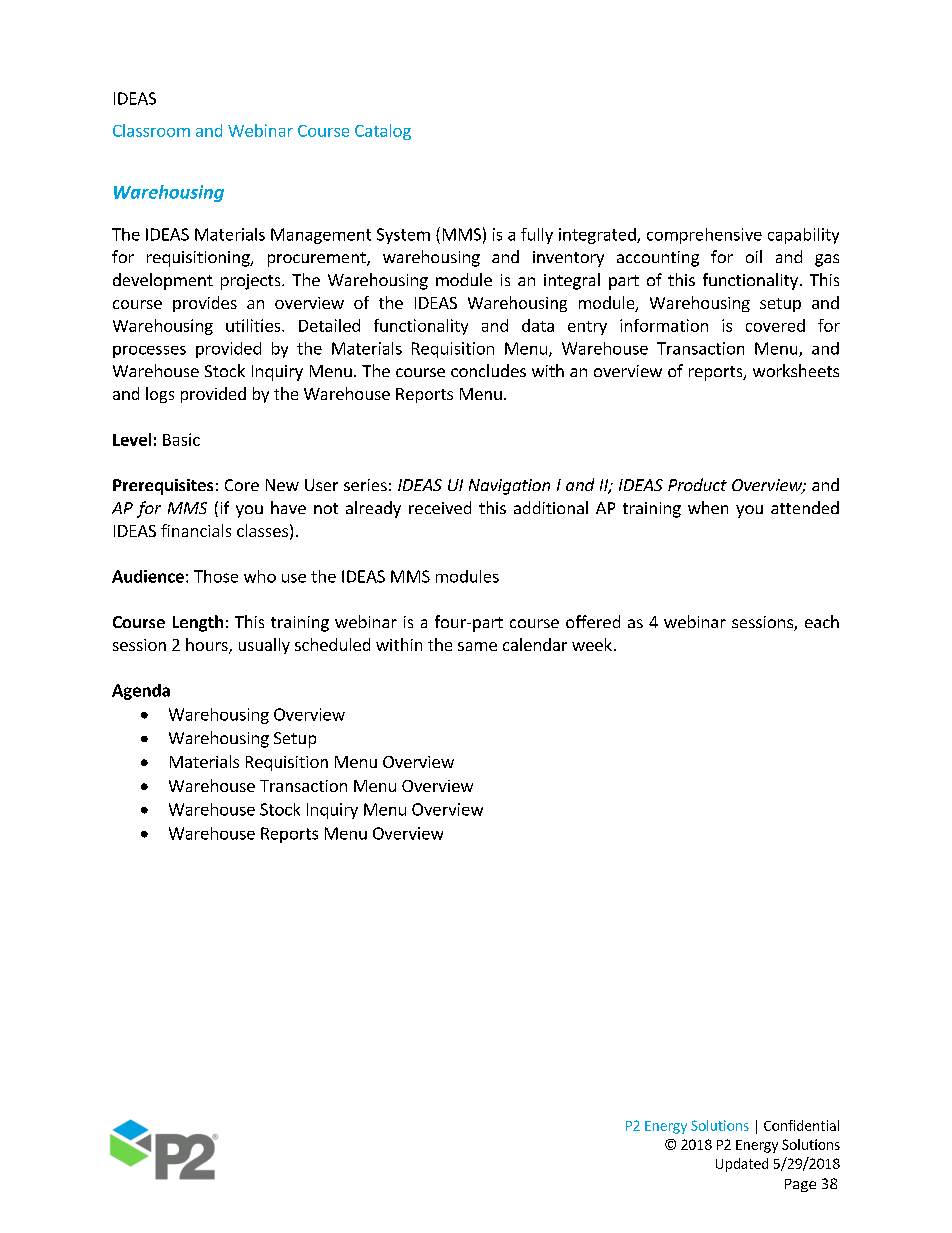 This document has height=1233, width=952. What do you see at coordinates (800, 1185) in the document?
I see `Page` at bounding box center [800, 1185].
